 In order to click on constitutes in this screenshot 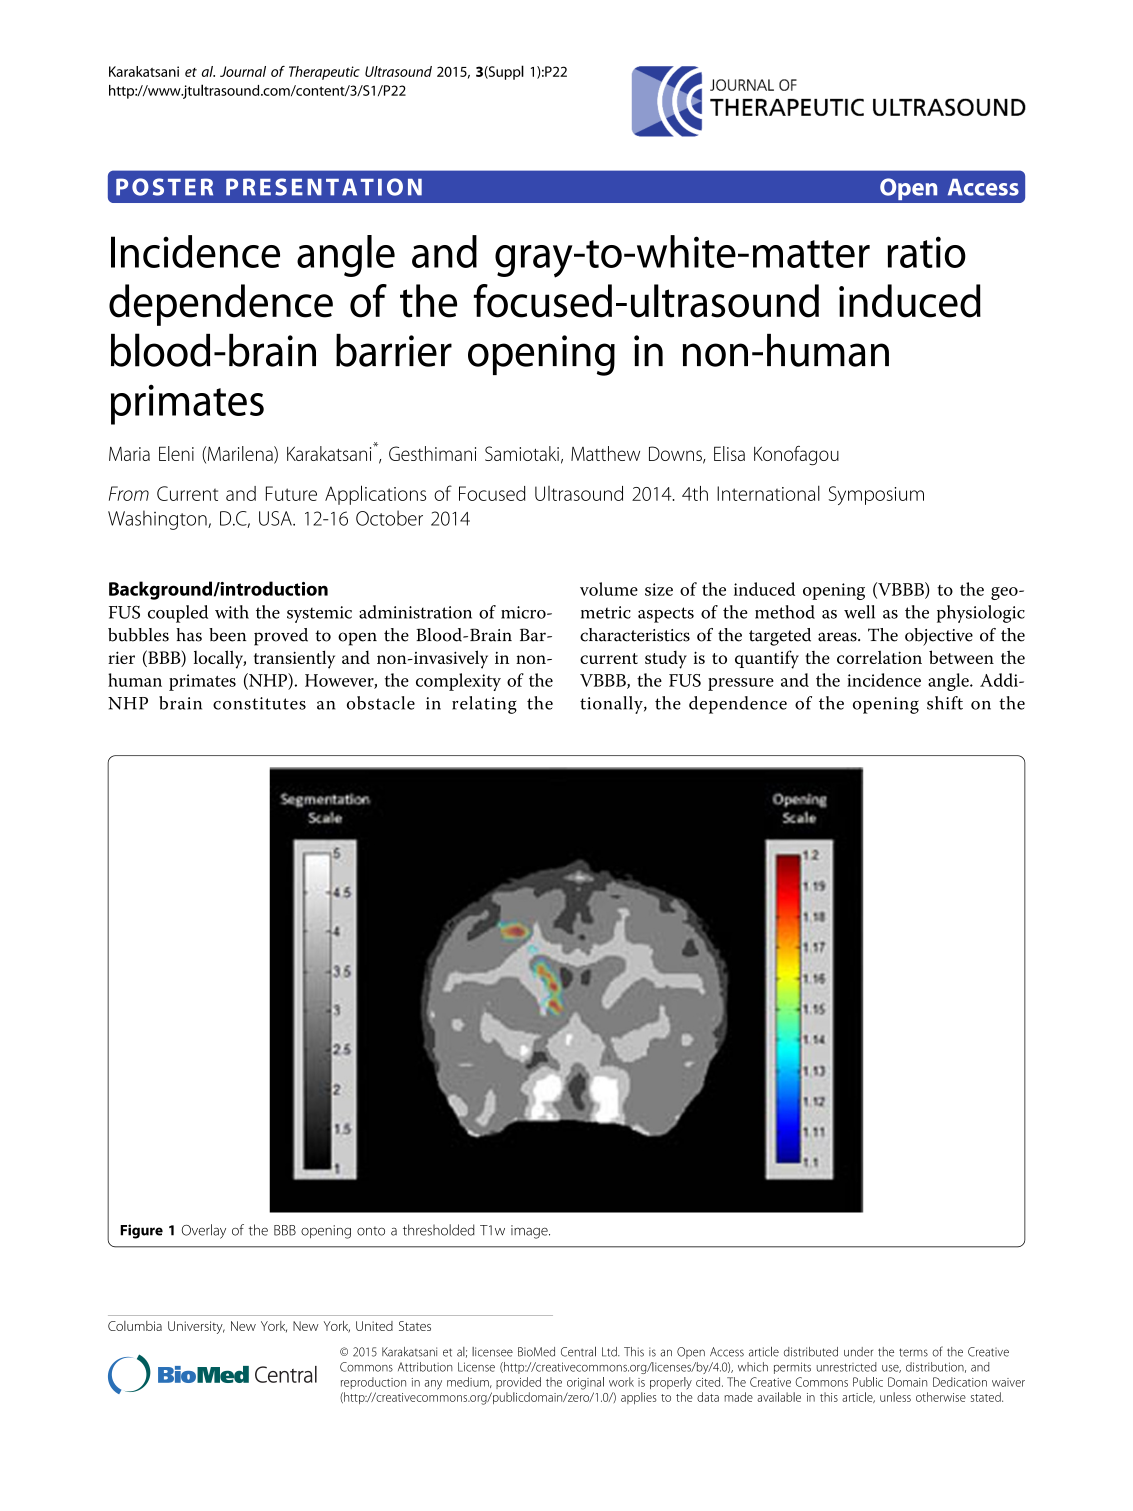, I will do `click(259, 703)`.
